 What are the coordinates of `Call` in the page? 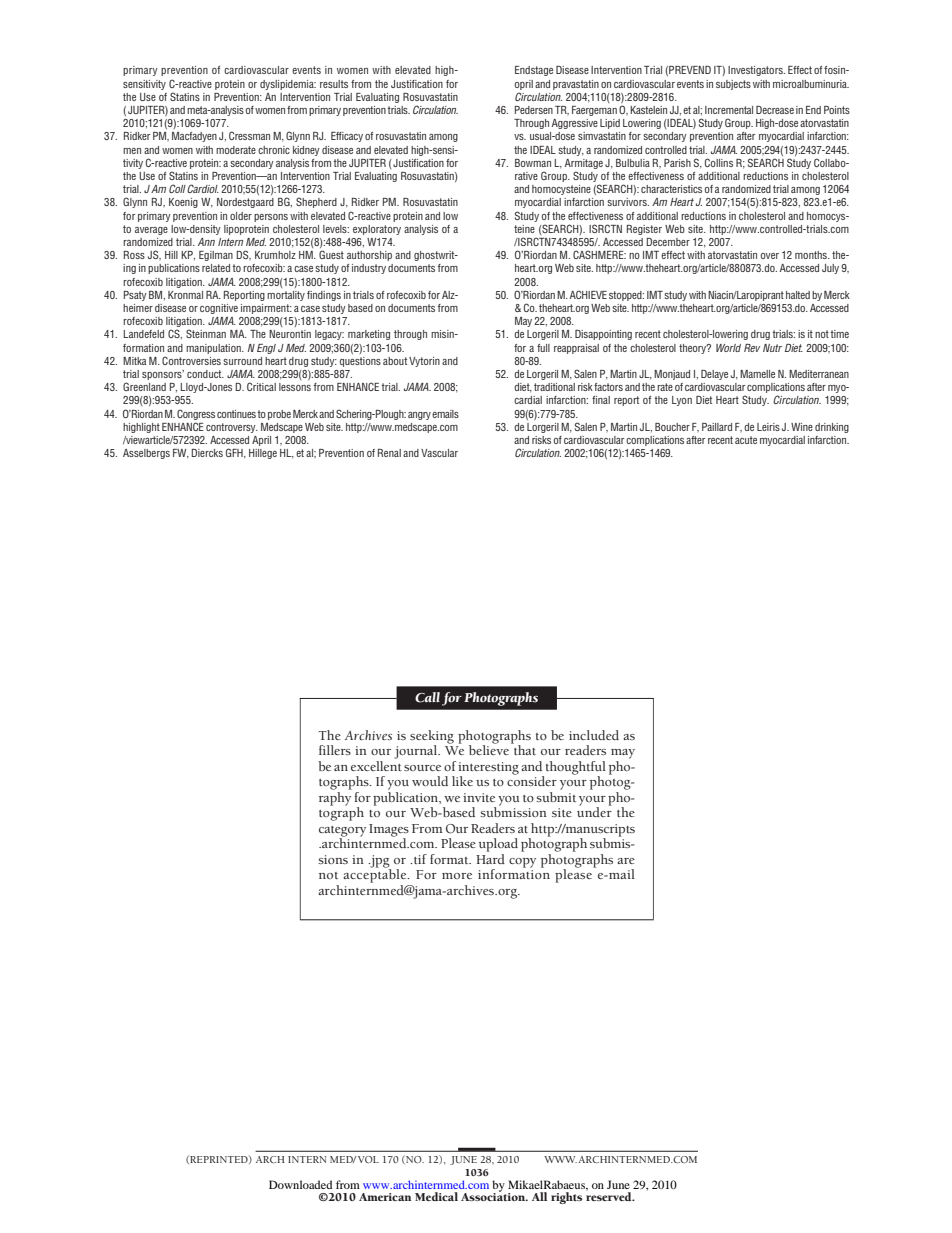 It's located at (427, 697).
